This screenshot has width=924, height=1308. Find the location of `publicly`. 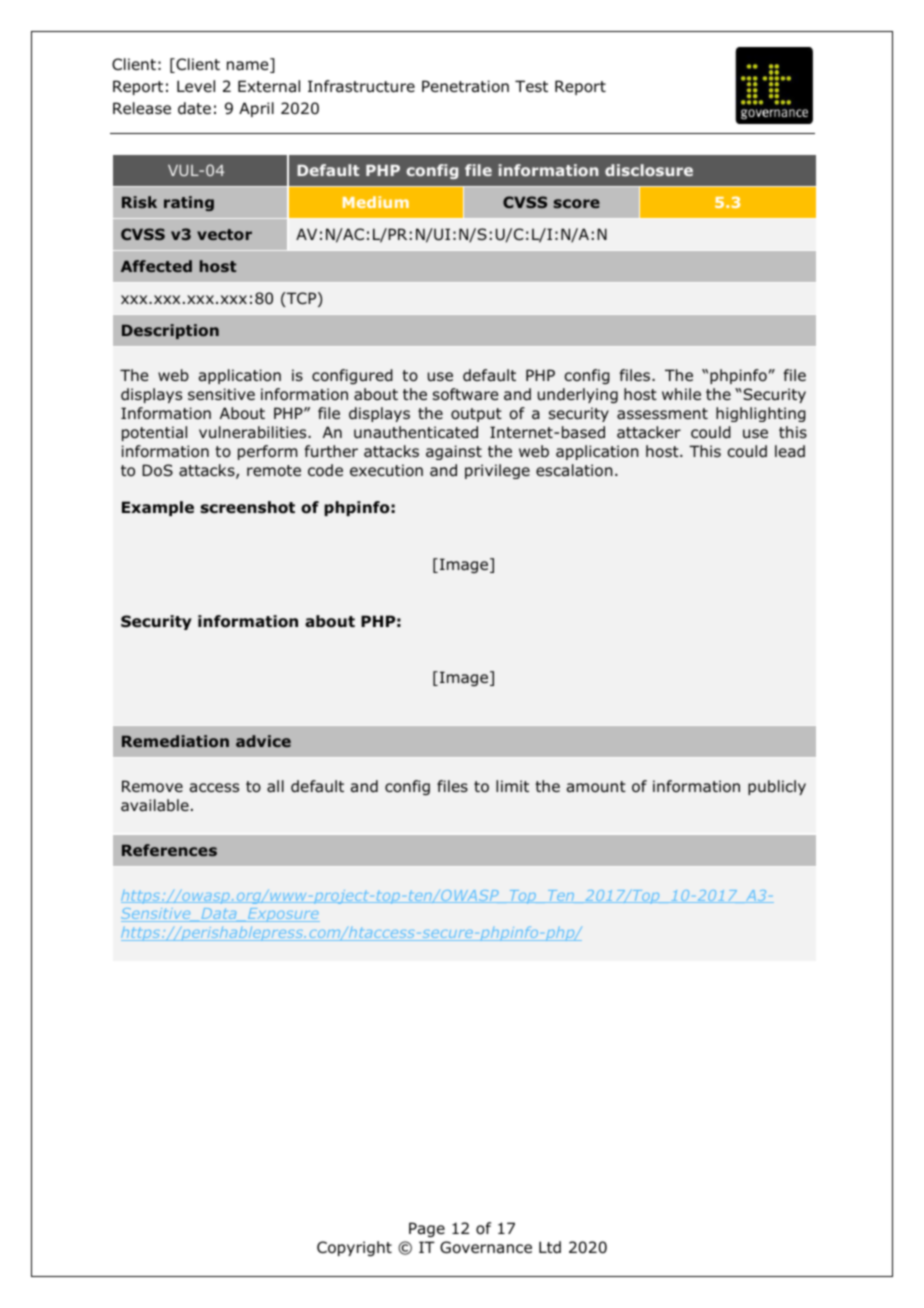

publicly is located at coordinates (777, 787).
